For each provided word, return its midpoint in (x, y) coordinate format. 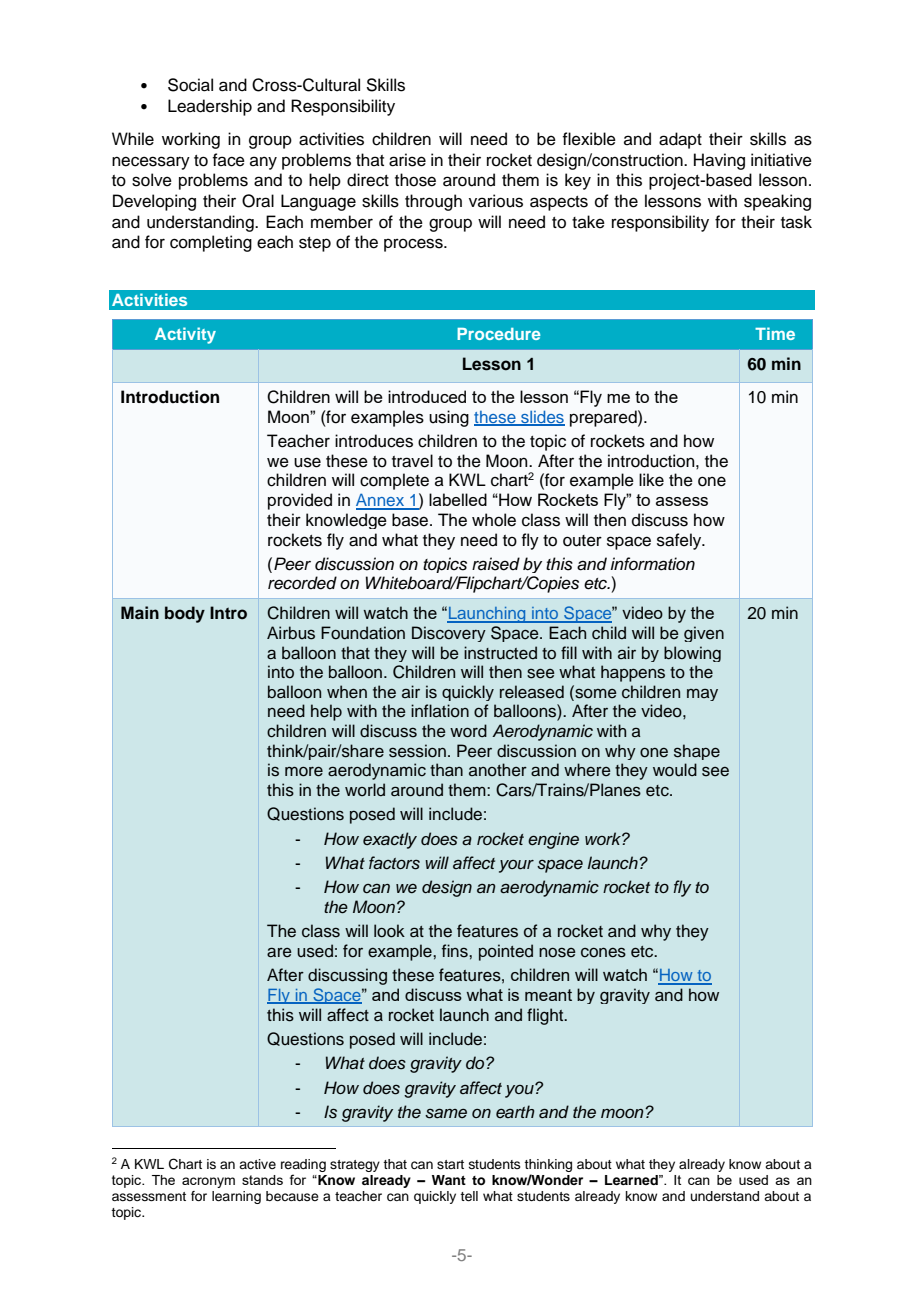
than (446, 770)
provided (300, 501)
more (304, 771)
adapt (680, 140)
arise (407, 160)
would (675, 770)
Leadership (210, 107)
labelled (458, 499)
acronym (208, 1182)
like (651, 480)
